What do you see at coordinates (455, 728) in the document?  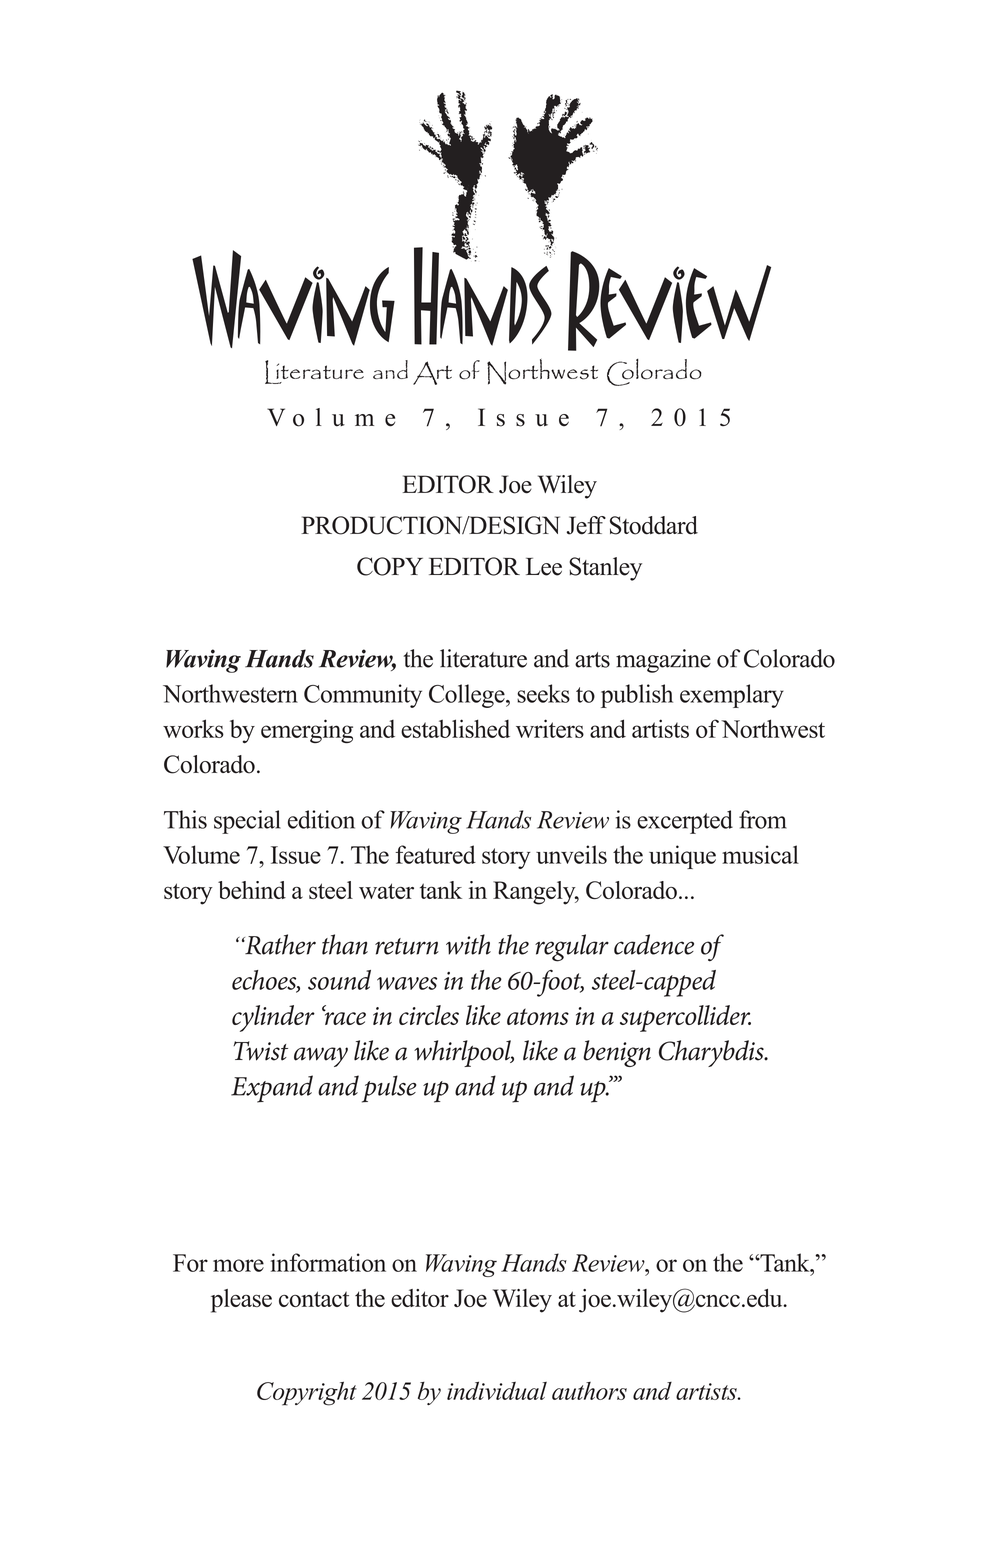 I see `established` at bounding box center [455, 728].
